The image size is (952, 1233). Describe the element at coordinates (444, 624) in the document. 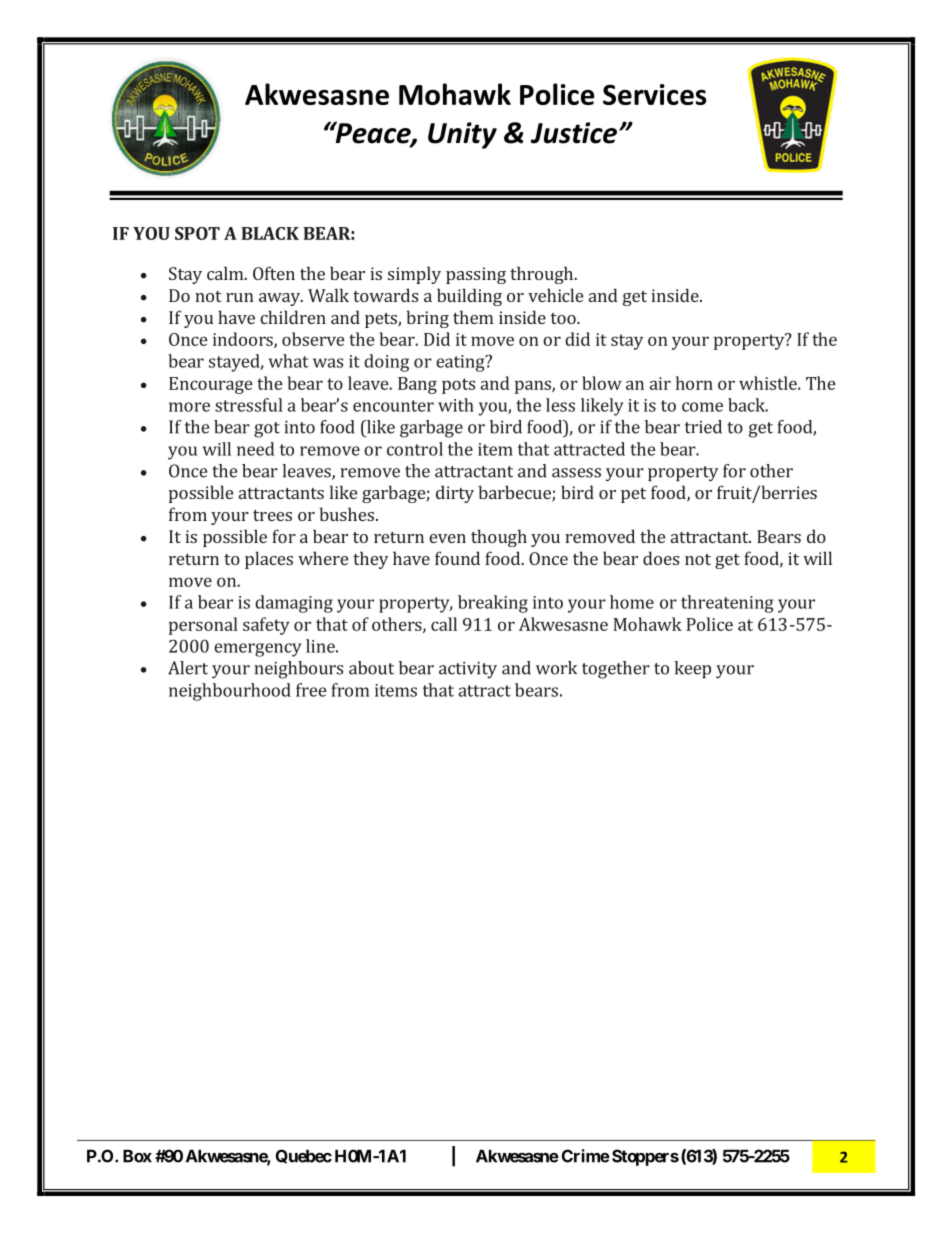

I see `call` at that location.
